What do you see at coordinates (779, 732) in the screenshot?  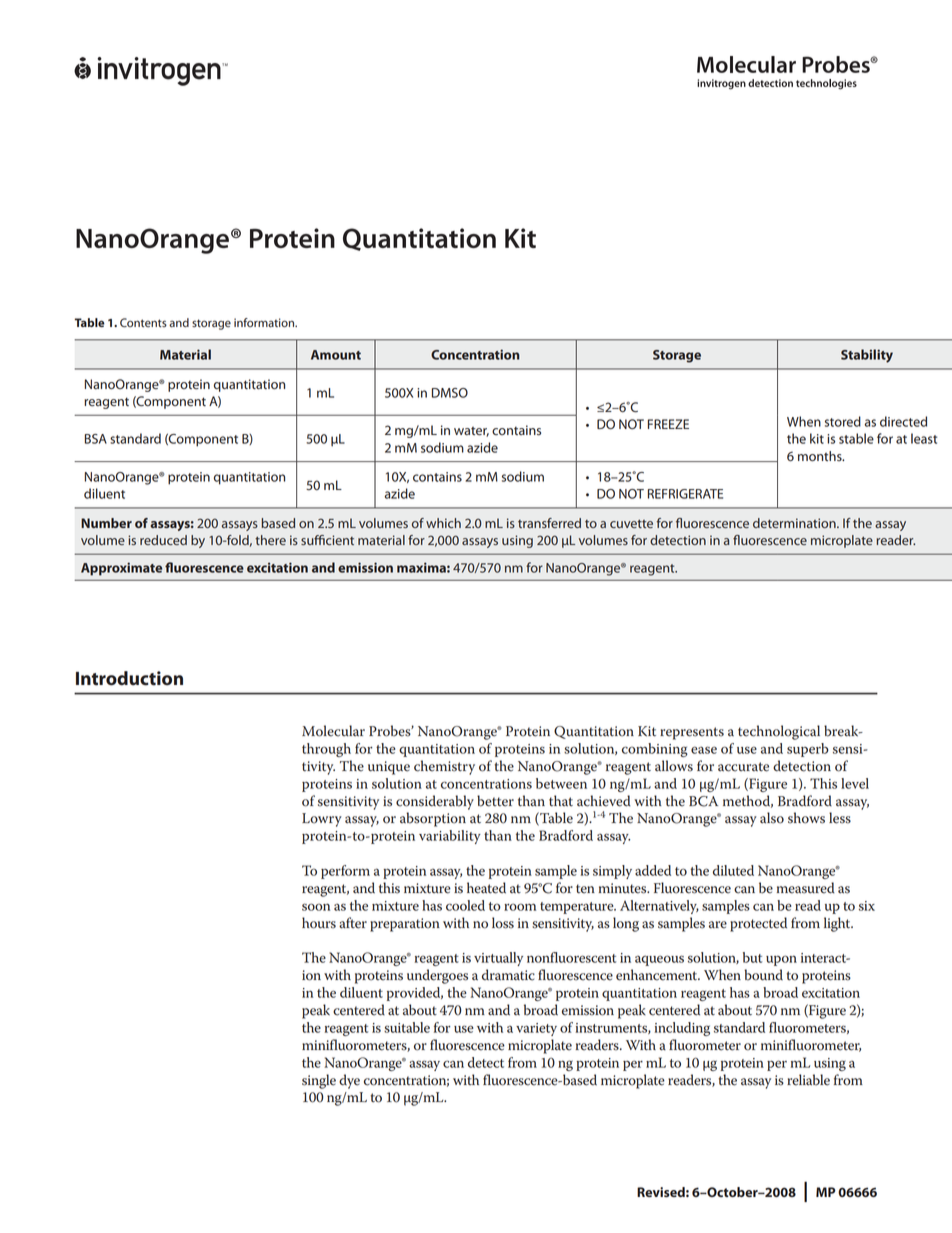 I see `technological` at bounding box center [779, 732].
